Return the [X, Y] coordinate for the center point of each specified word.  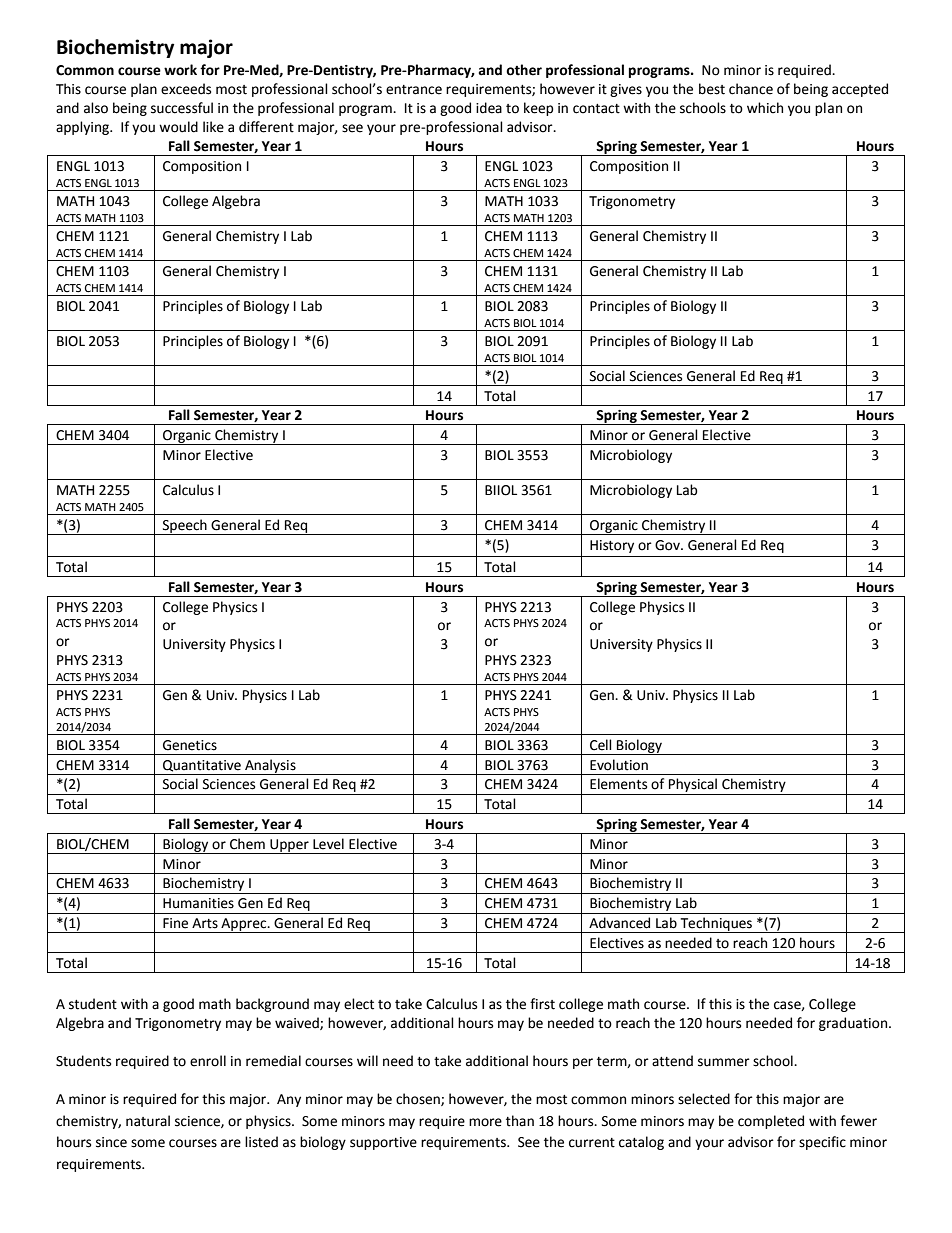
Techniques [716, 925]
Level [328, 844]
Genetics [190, 745]
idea [489, 108]
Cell [601, 745]
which [765, 108]
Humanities [198, 903]
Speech [185, 527]
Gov [668, 545]
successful [182, 108]
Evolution [619, 765]
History [612, 546]
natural [148, 1121]
